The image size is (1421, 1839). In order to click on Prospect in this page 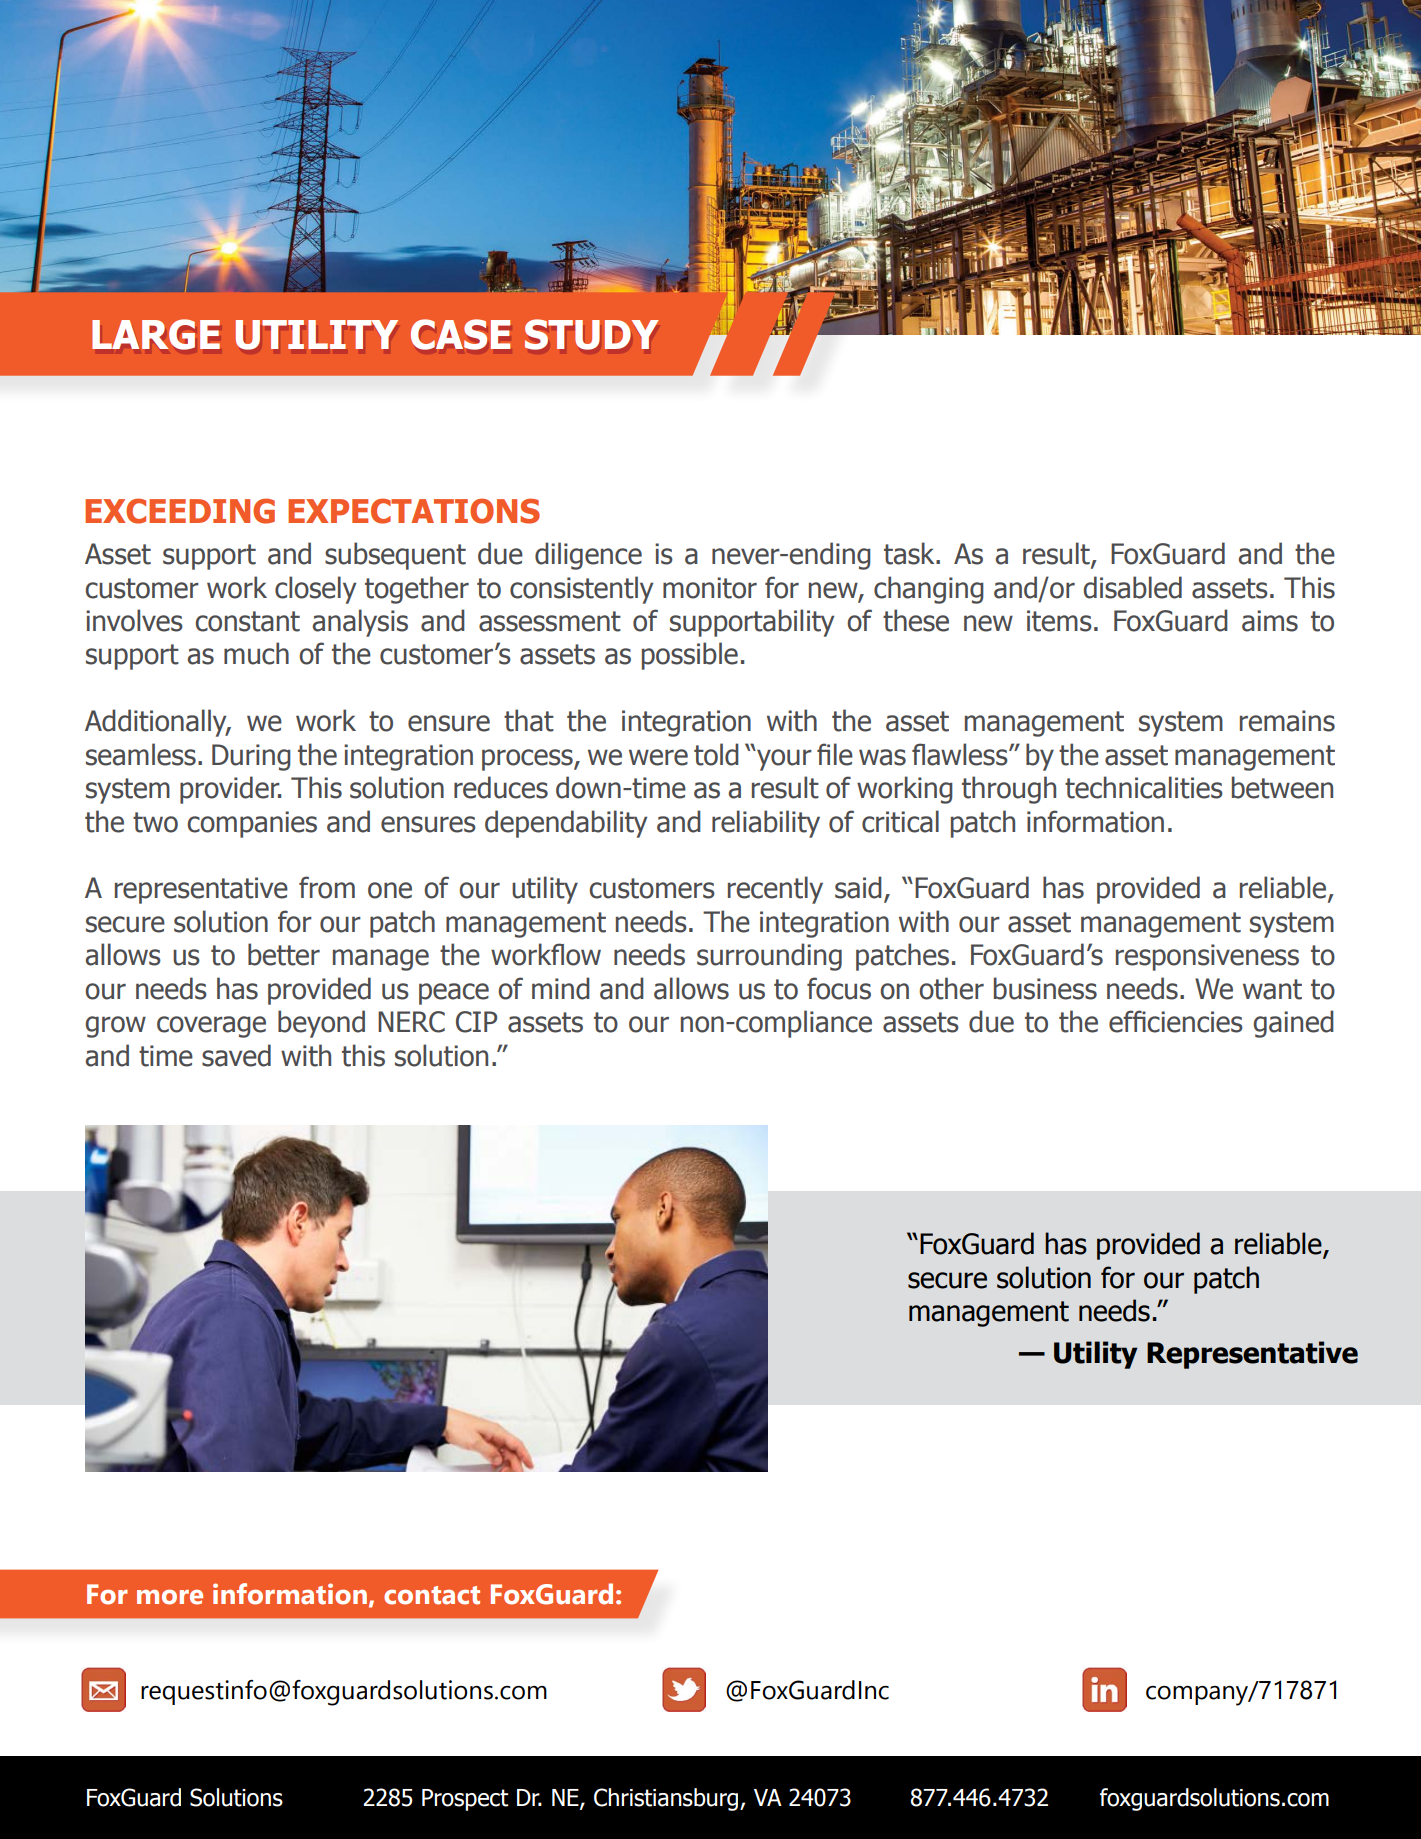, I will do `click(465, 1800)`.
